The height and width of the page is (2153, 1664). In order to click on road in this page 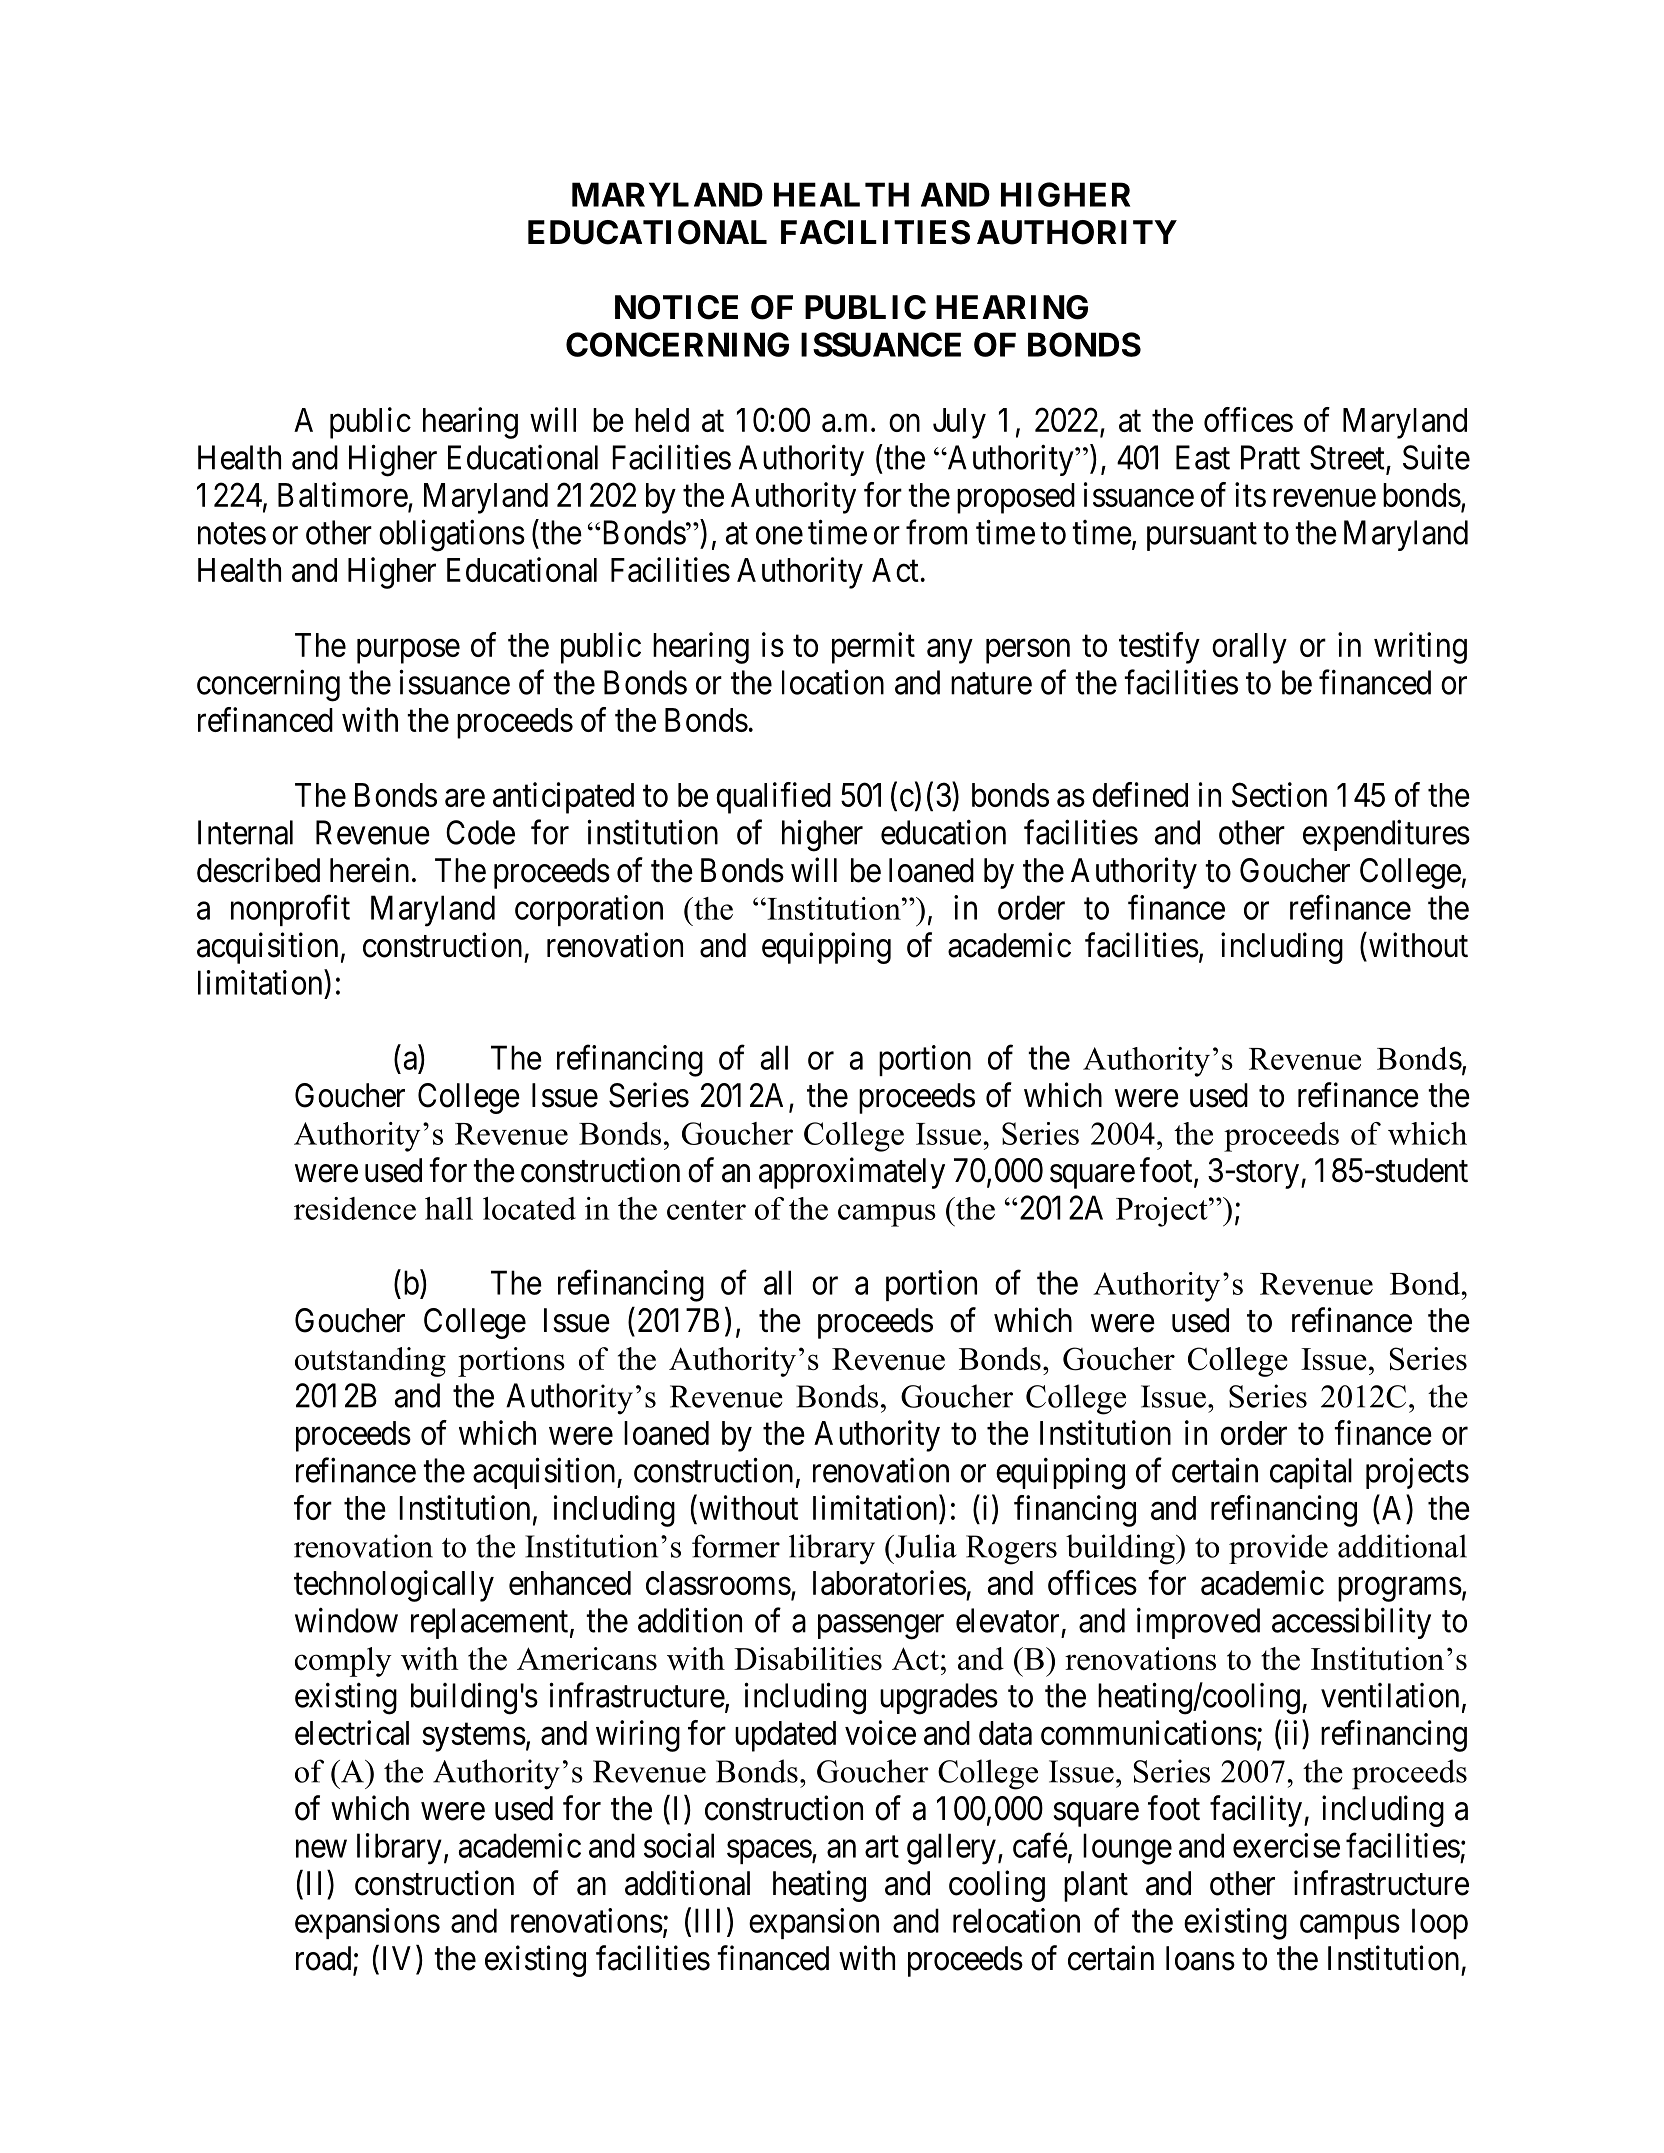, I will do `click(325, 1959)`.
